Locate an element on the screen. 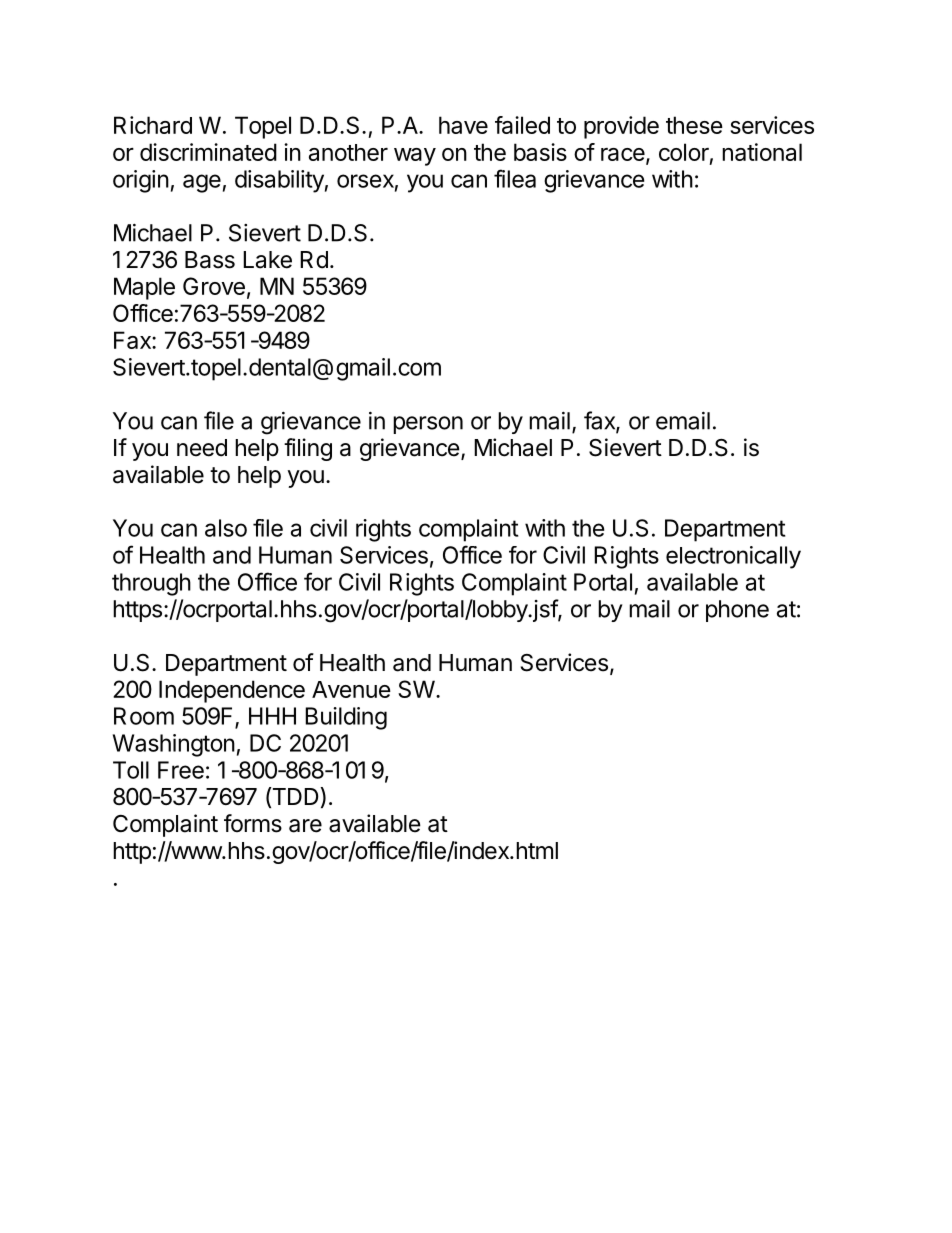 The width and height of the screenshot is (952, 1233). way is located at coordinates (415, 157).
